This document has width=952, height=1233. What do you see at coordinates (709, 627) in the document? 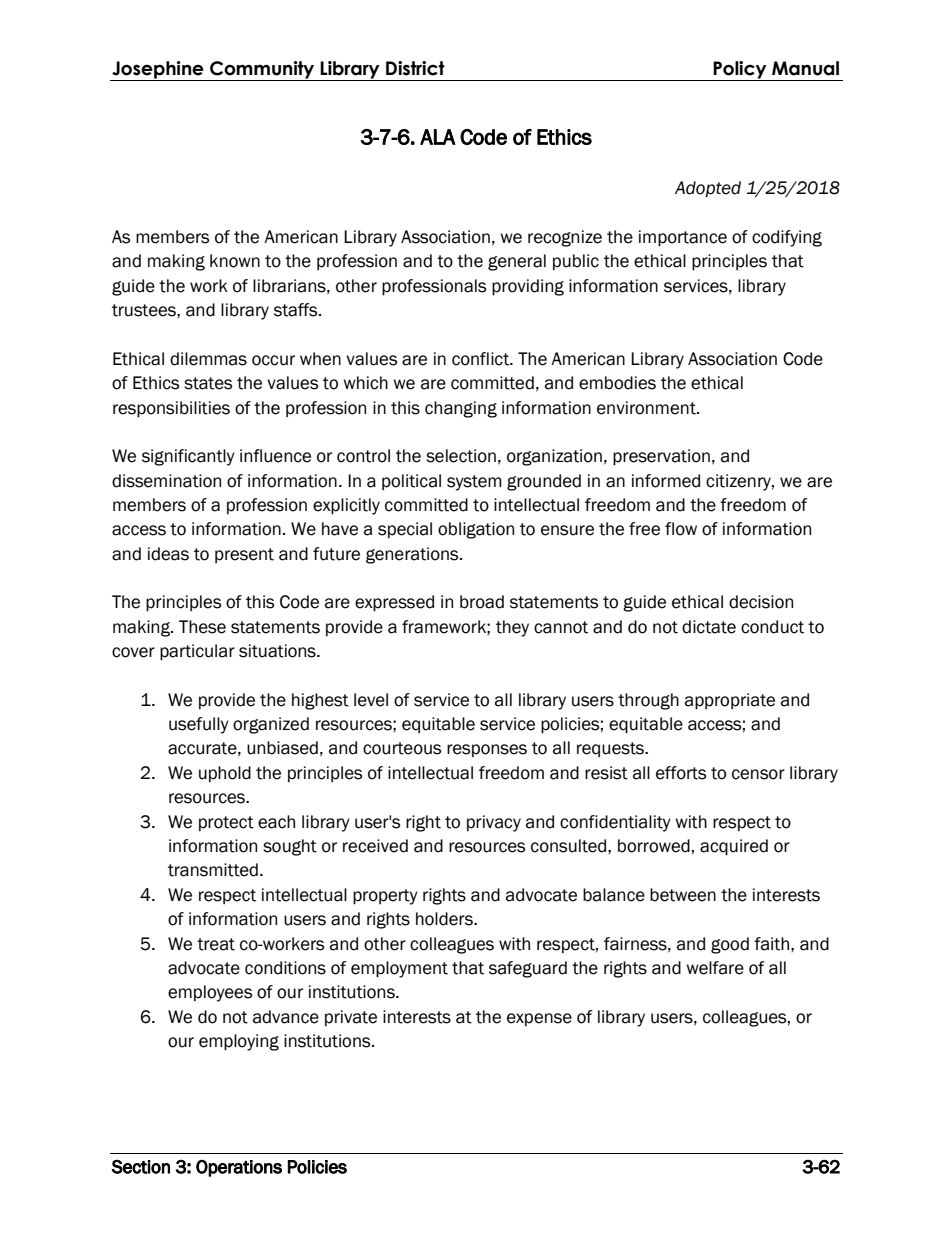
I see `dictate` at bounding box center [709, 627].
